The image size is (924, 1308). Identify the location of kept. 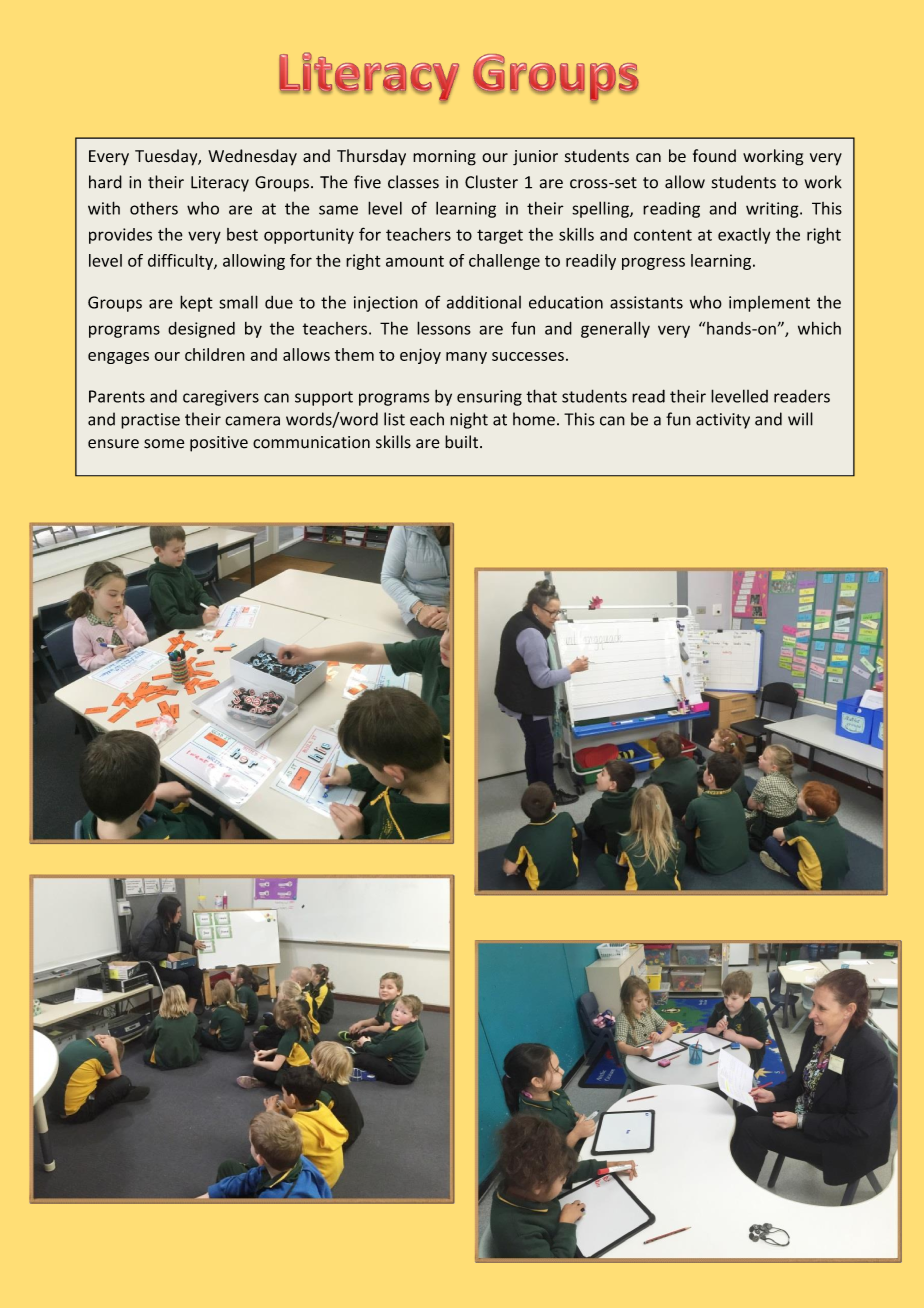
(196, 303).
